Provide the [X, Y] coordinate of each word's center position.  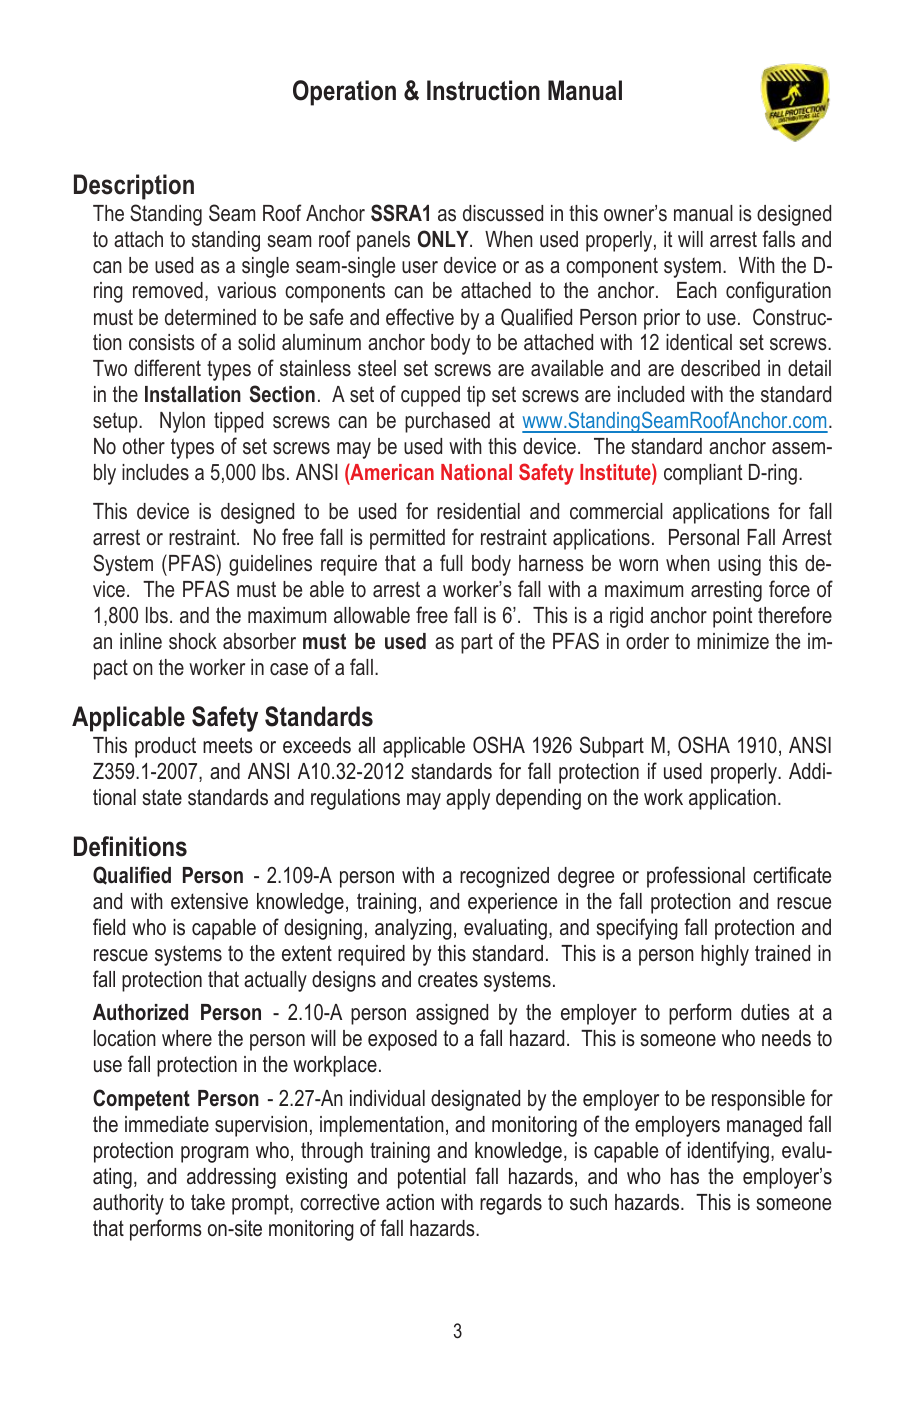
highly [725, 955]
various [246, 290]
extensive [209, 901]
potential [432, 1178]
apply [468, 799]
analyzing [413, 929]
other [144, 446]
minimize [733, 641]
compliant [703, 474]
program [214, 1154]
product [165, 747]
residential [478, 511]
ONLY [444, 239]
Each [697, 290]
